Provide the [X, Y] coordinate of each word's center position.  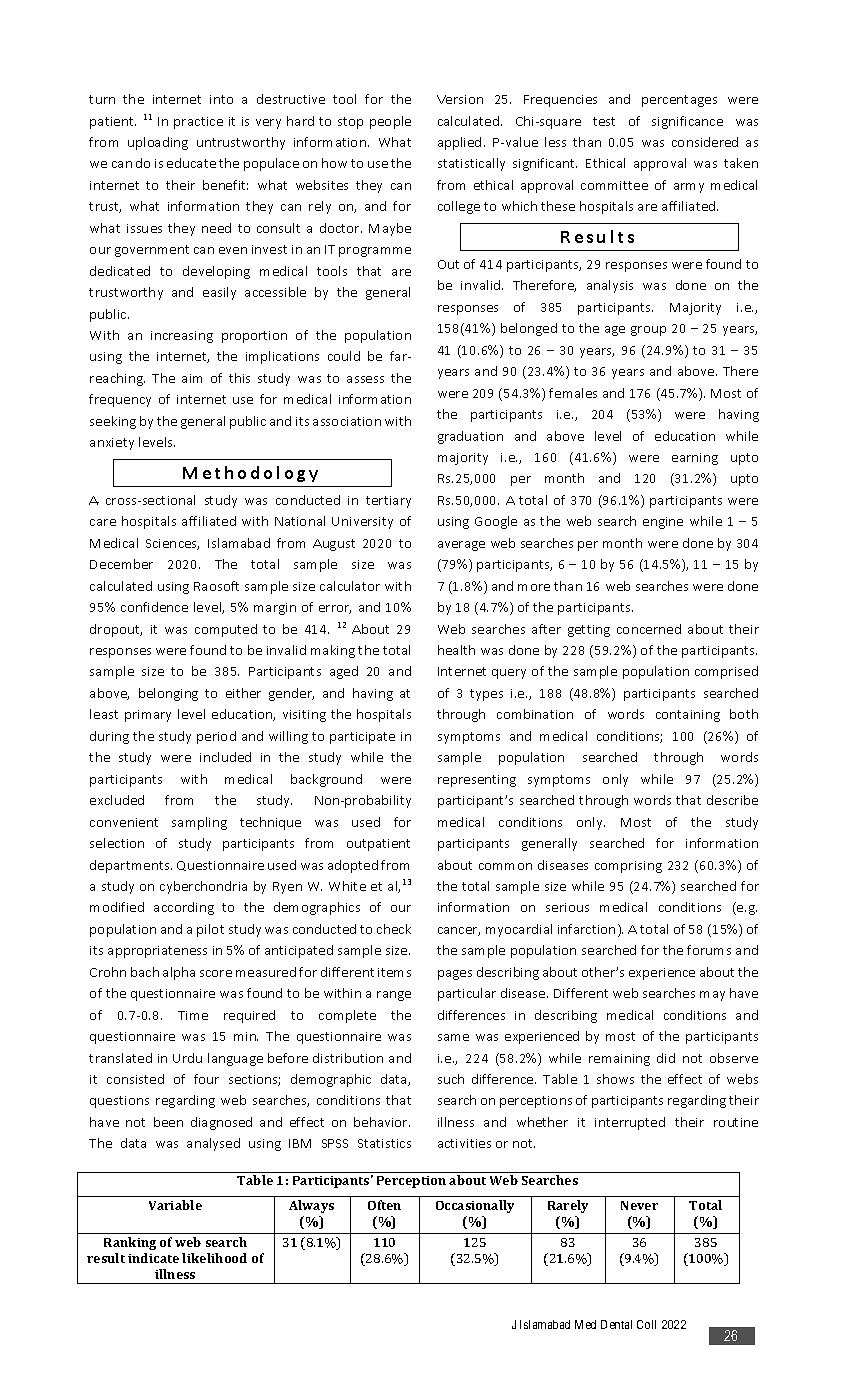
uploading [158, 143]
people [390, 122]
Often [384, 1205]
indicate [153, 1258]
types [486, 695]
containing [688, 716]
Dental [616, 1324]
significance [687, 122]
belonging [168, 694]
